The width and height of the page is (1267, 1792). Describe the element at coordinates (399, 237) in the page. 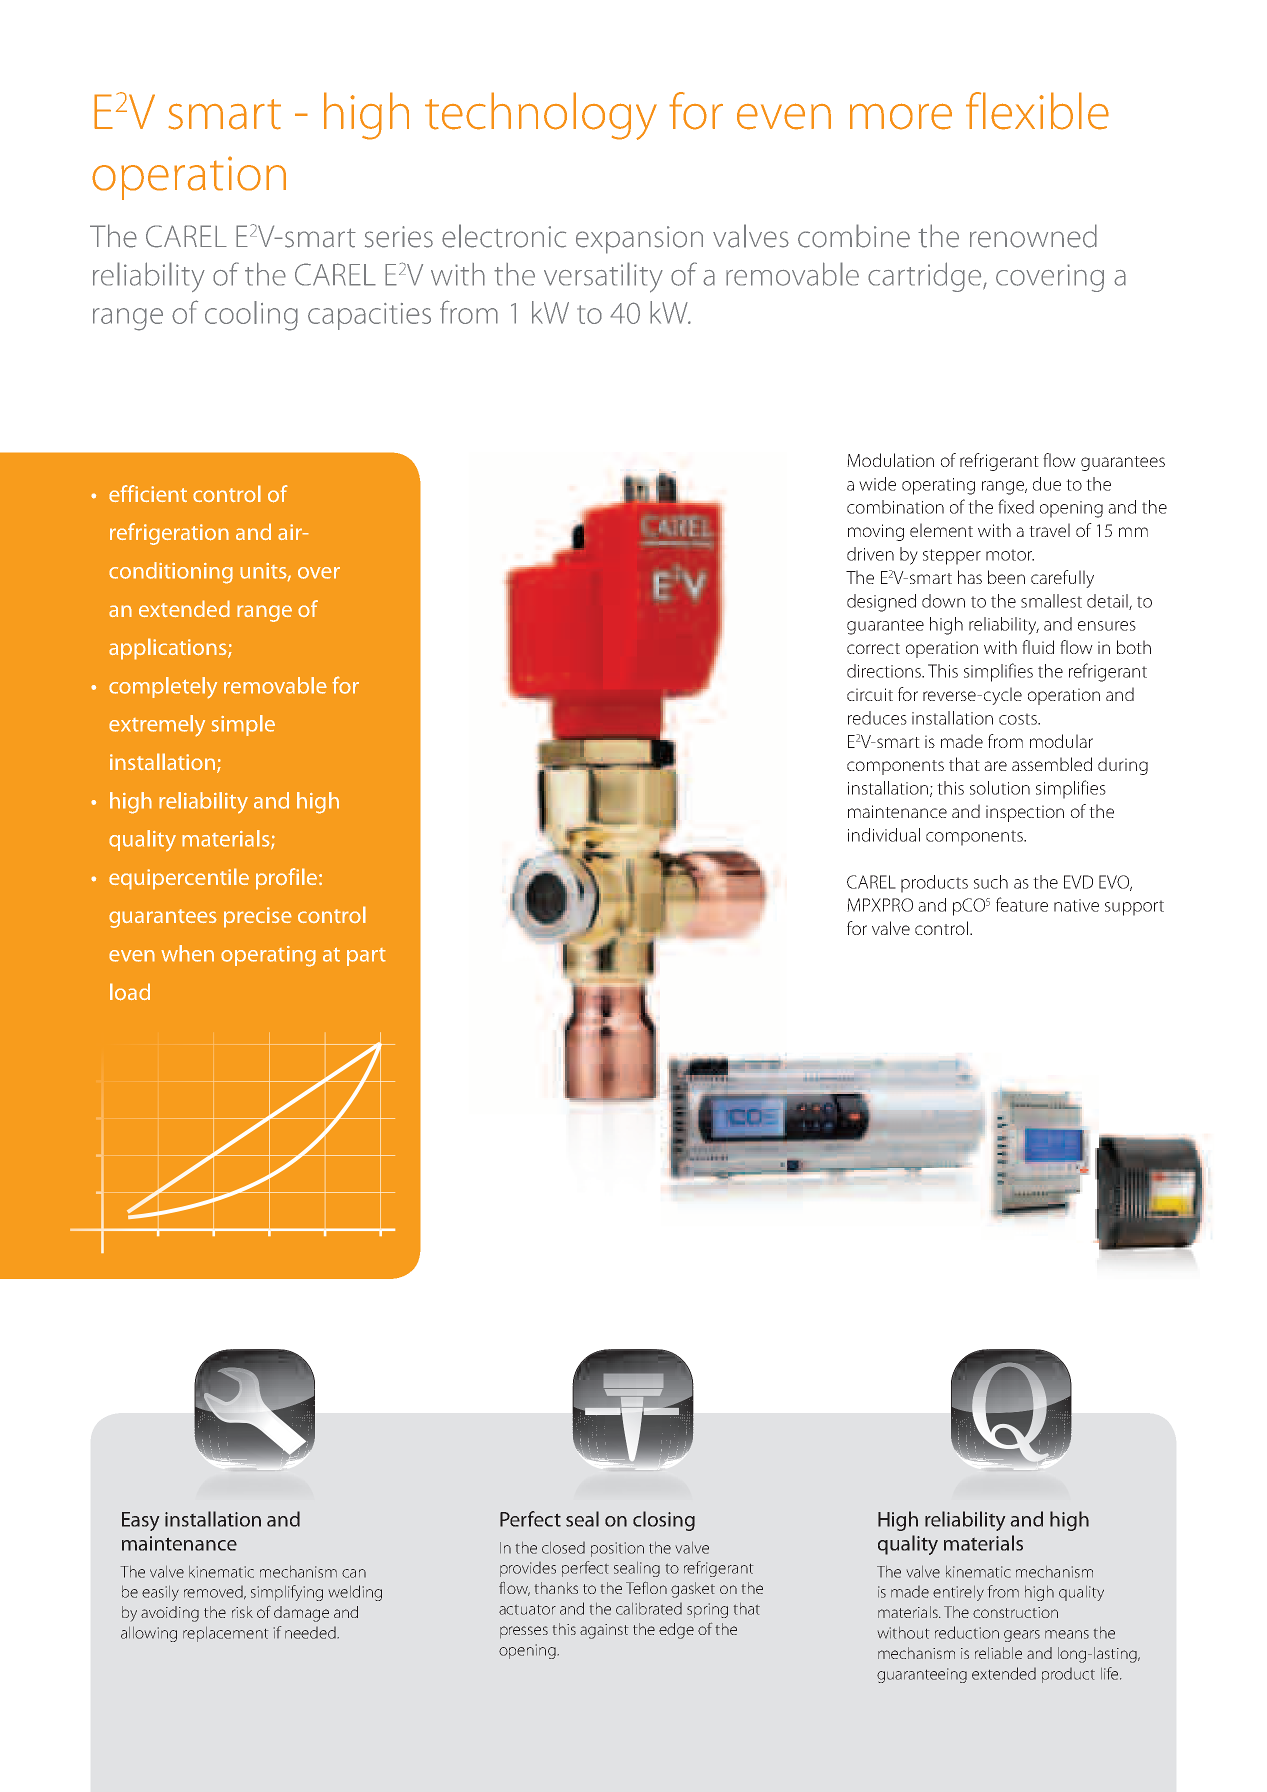

I see `series` at that location.
